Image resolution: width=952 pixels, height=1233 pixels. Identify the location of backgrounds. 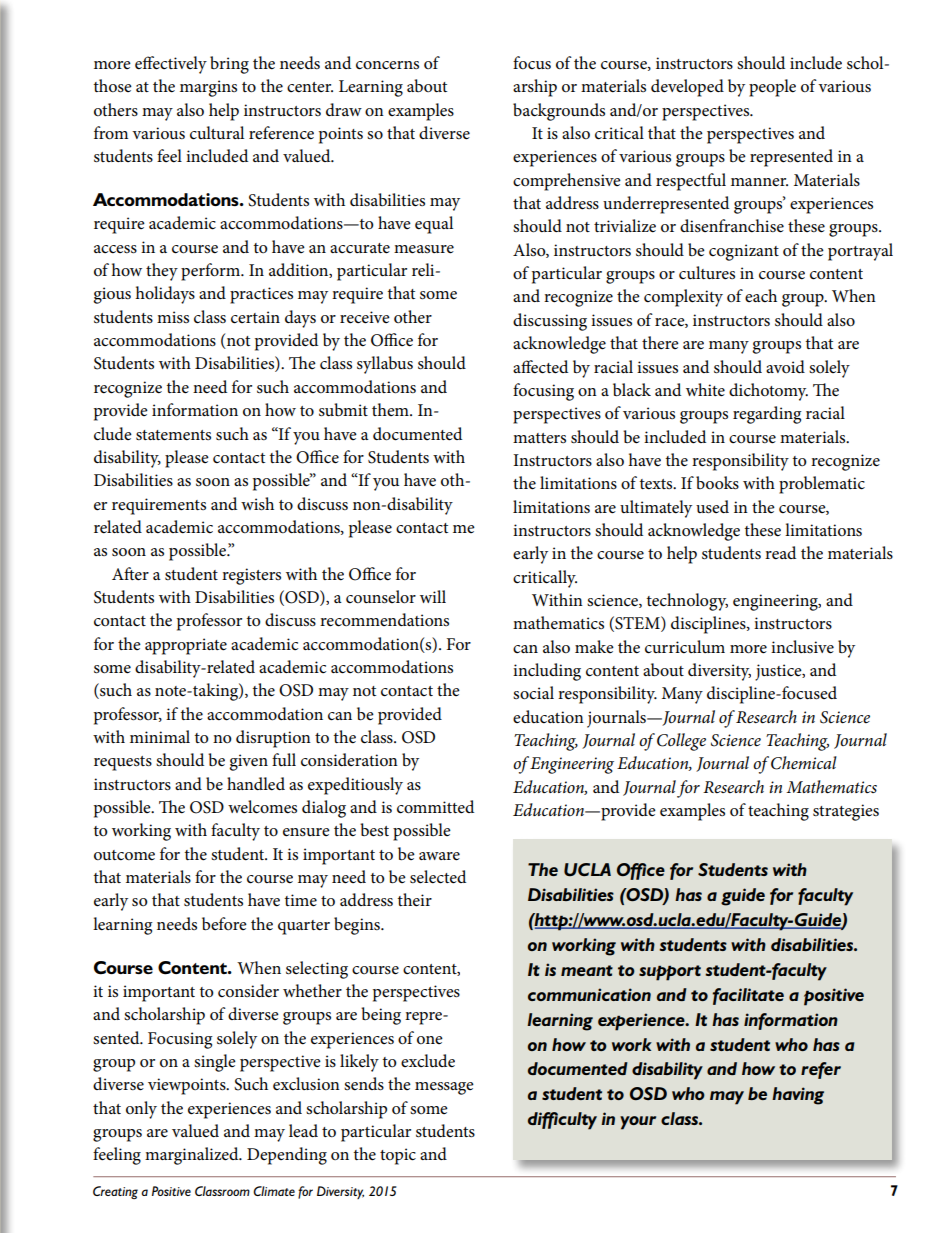
(559, 112).
